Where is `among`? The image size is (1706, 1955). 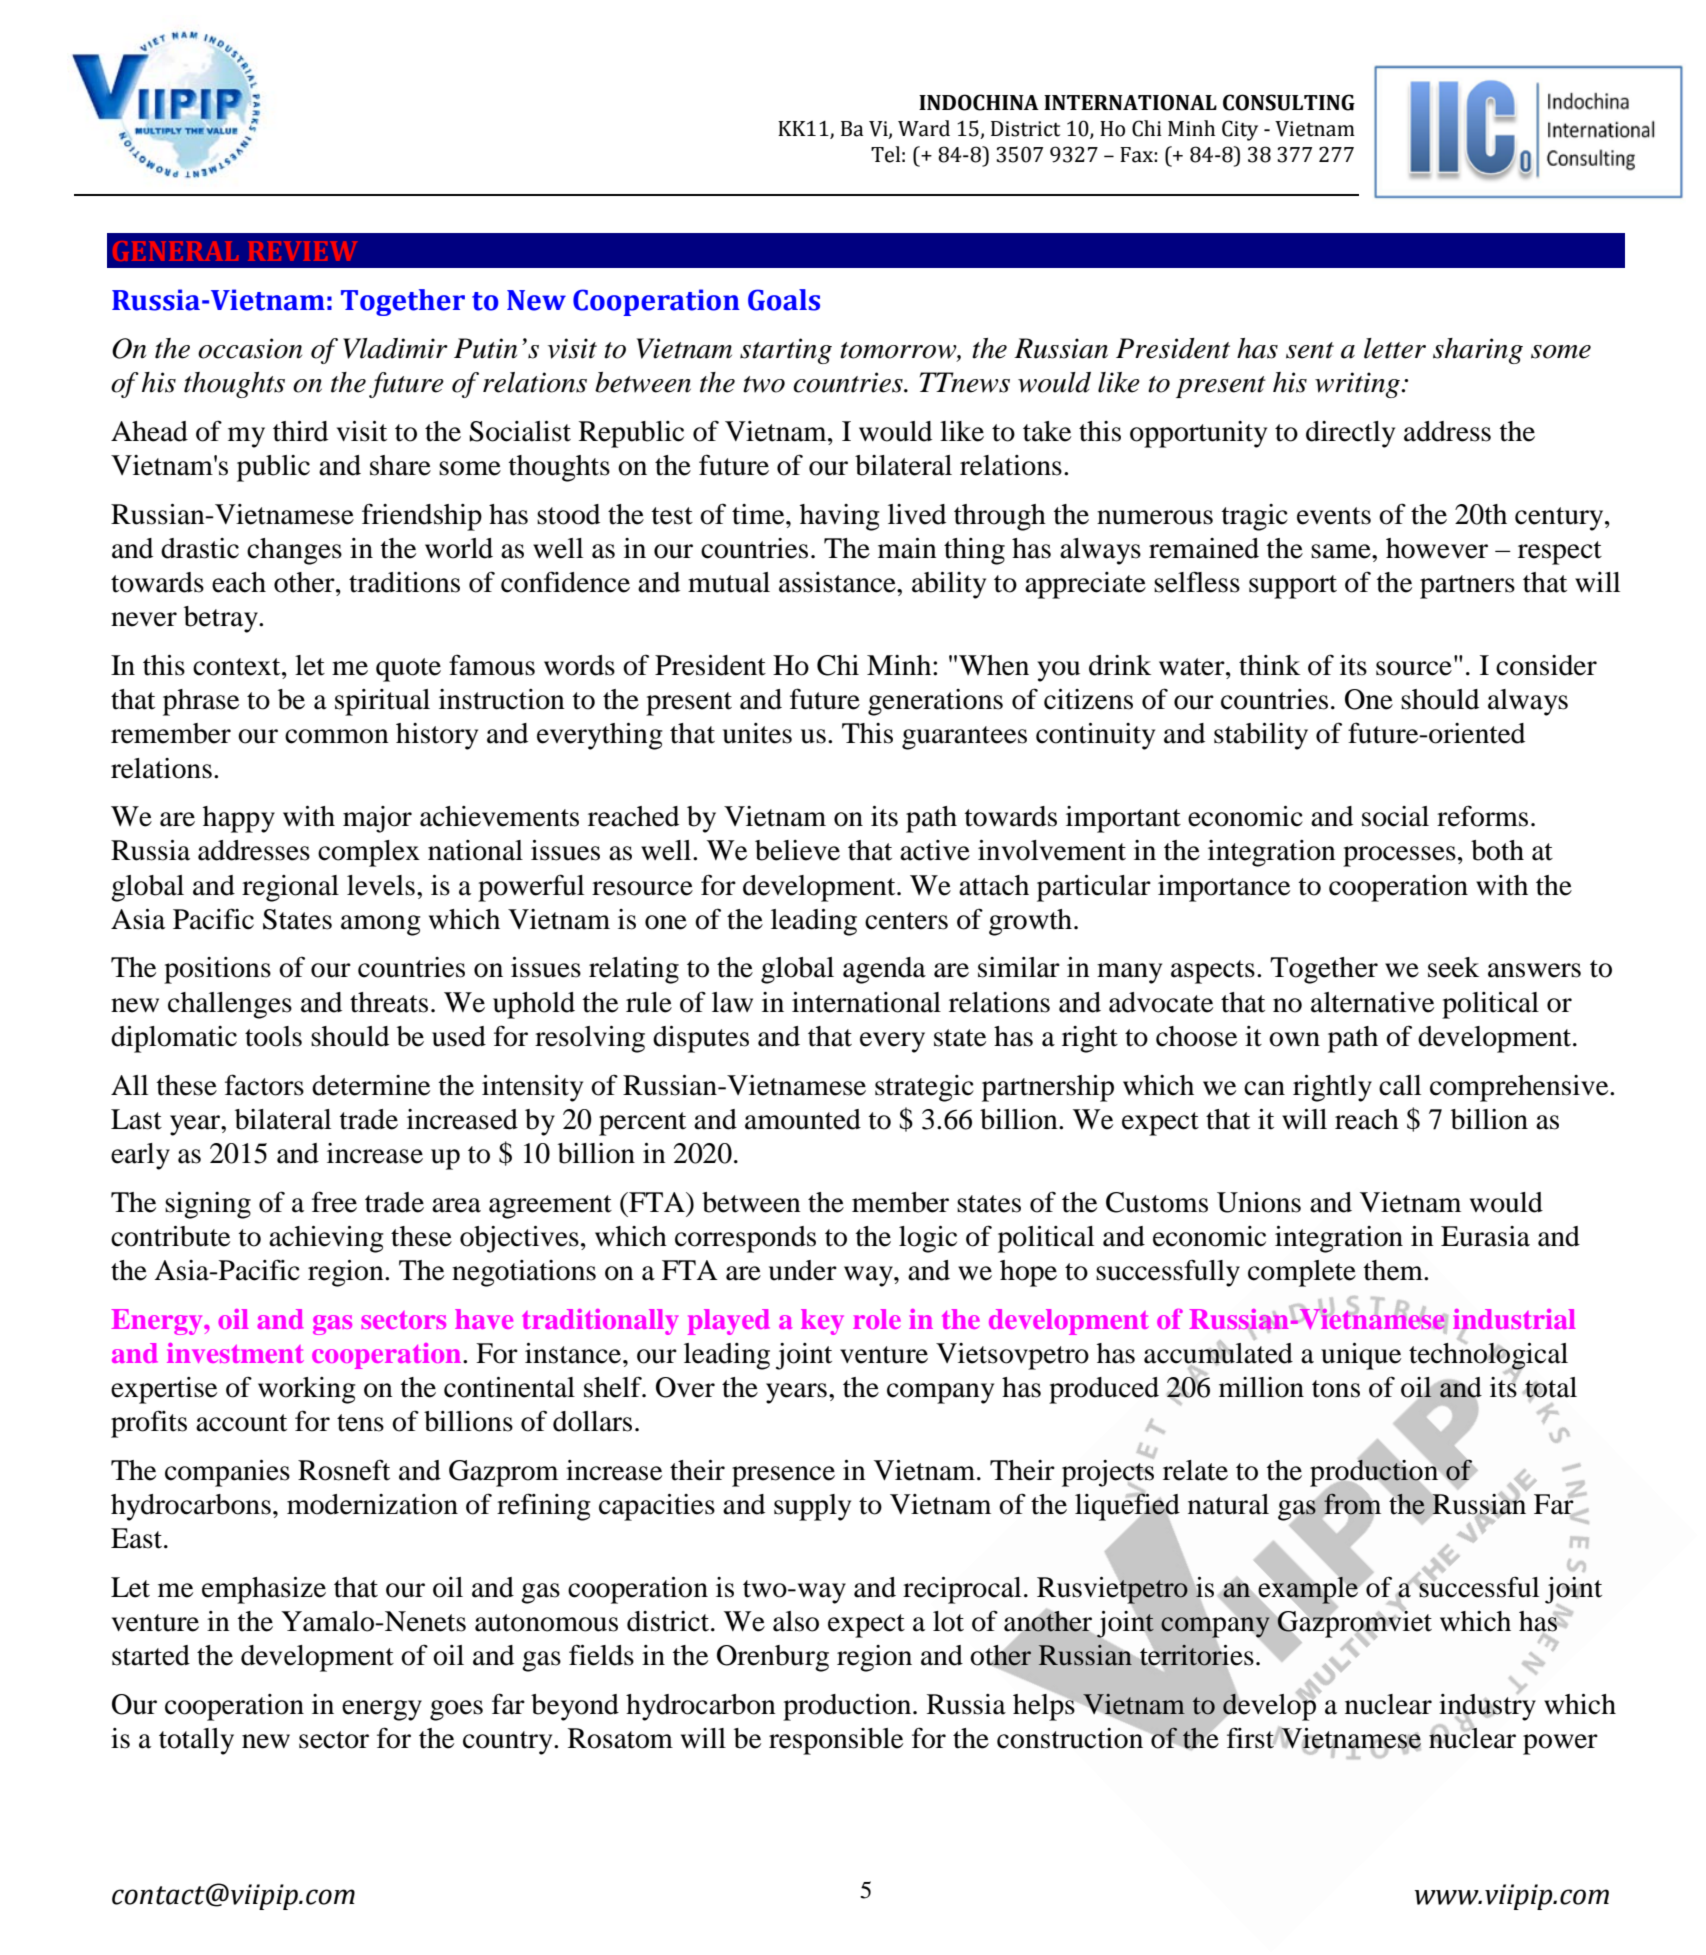 among is located at coordinates (381, 925).
